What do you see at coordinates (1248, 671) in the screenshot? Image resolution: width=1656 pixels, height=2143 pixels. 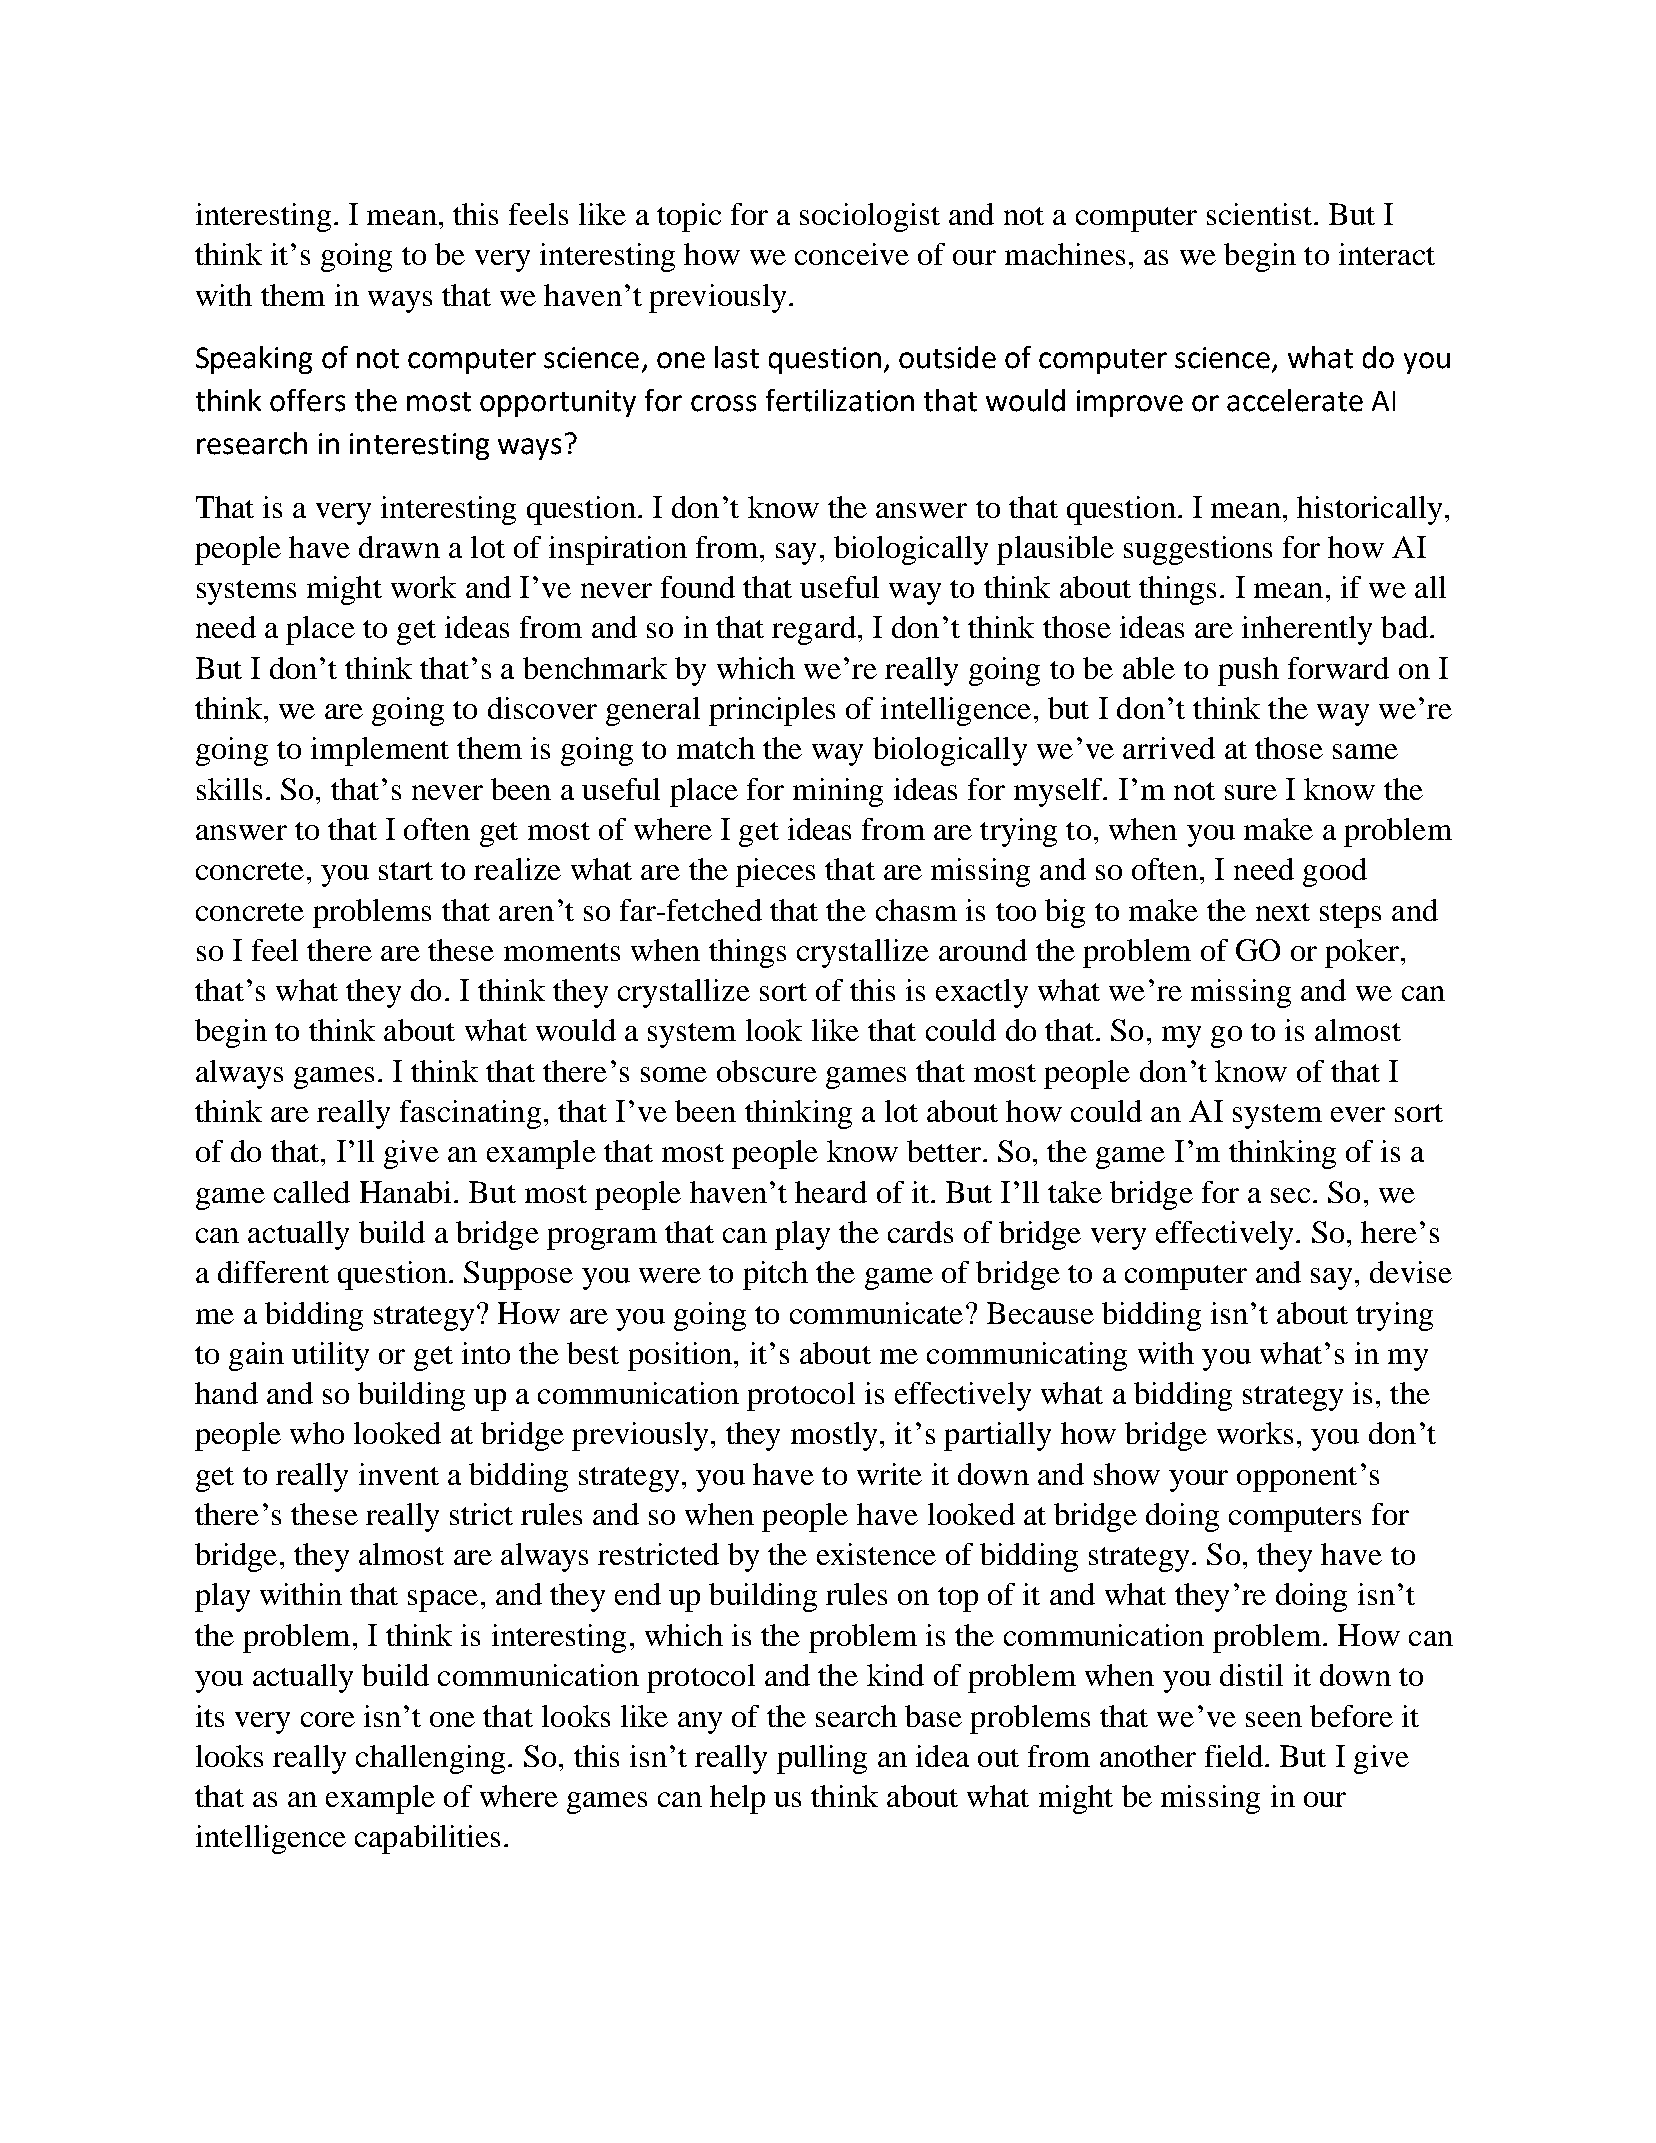 I see `push` at bounding box center [1248, 671].
